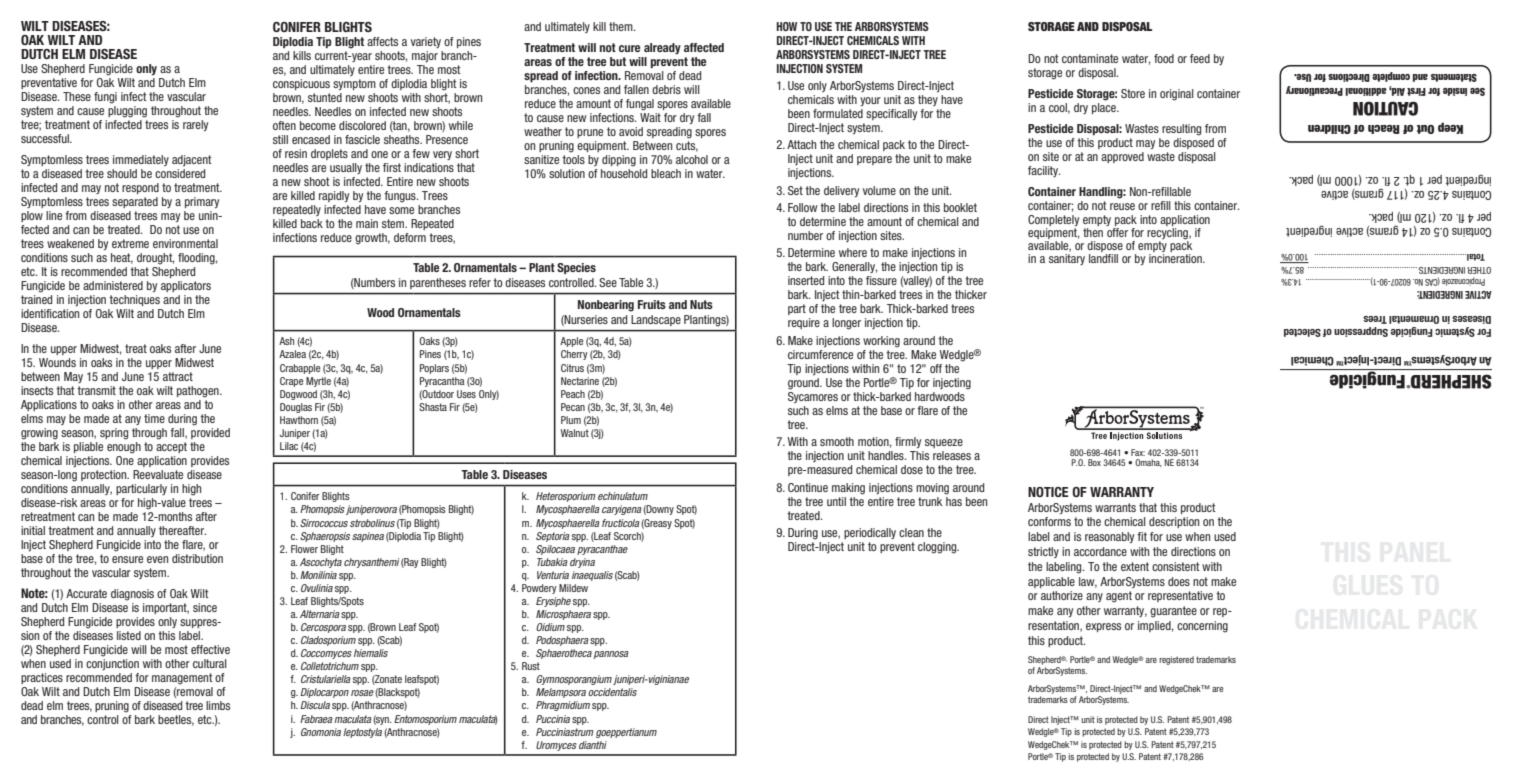 Image resolution: width=1513 pixels, height=784 pixels. Describe the element at coordinates (1090, 58) in the screenshot. I see `contaminate` at that location.
